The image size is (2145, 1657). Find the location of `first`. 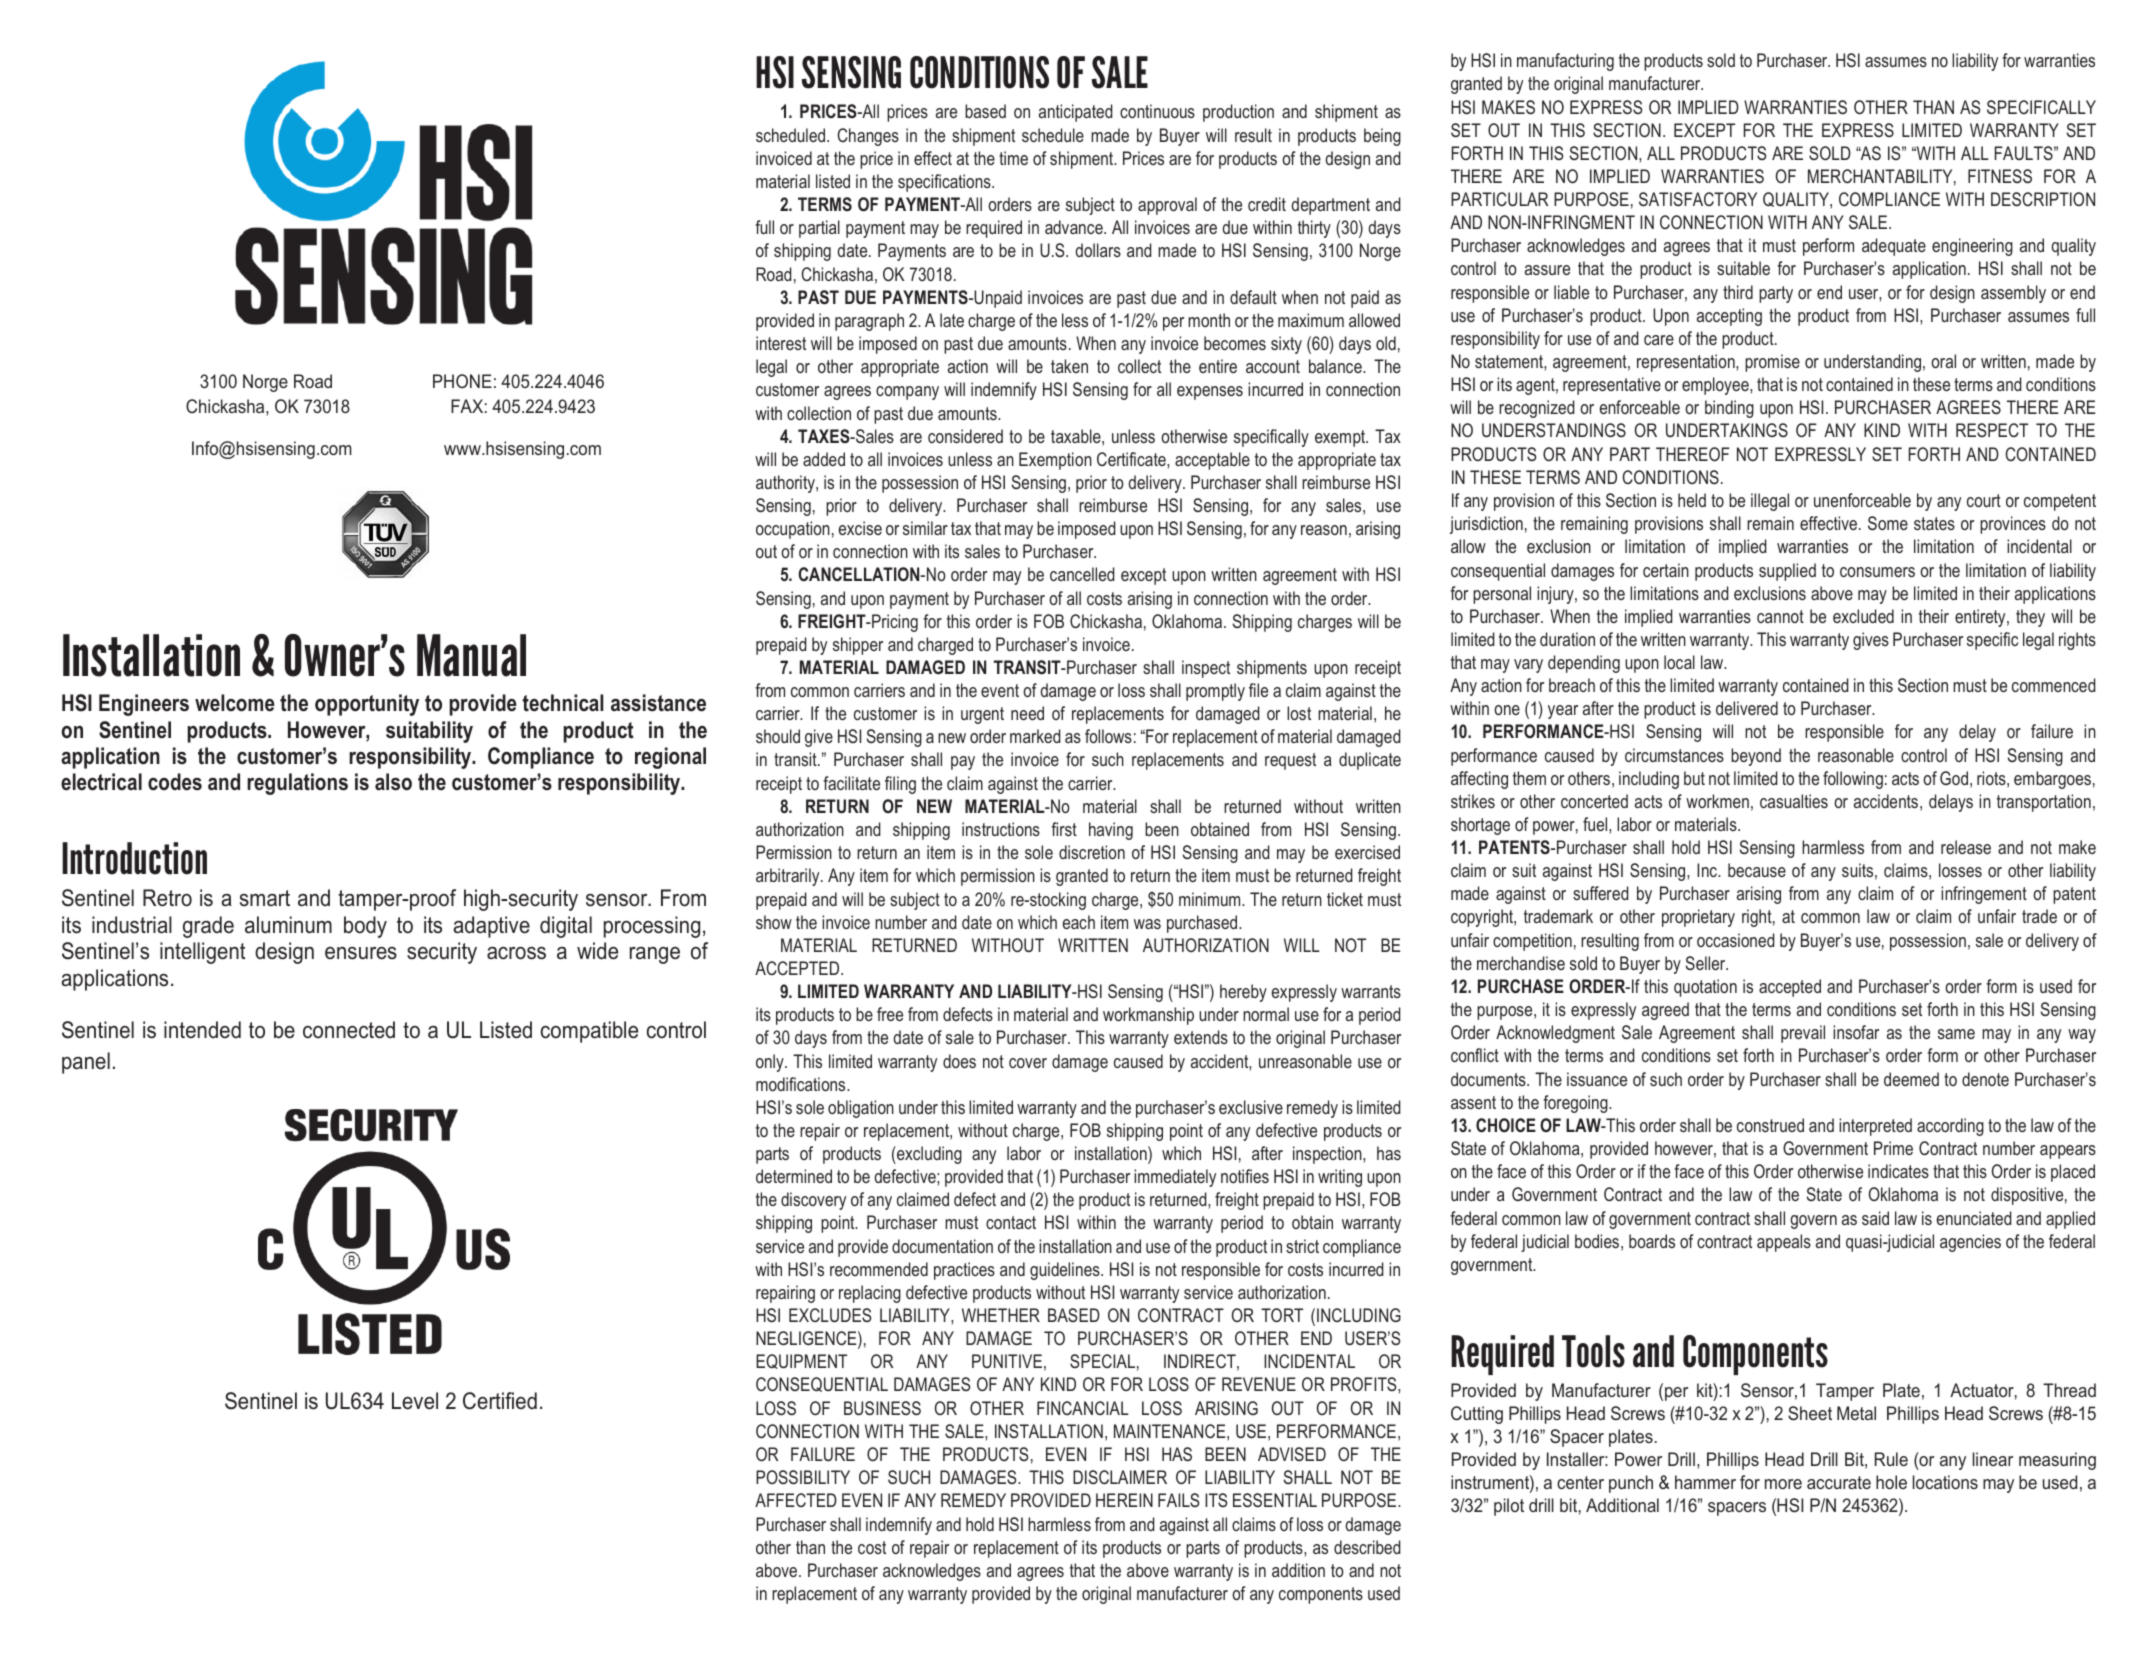

first is located at coordinates (1064, 829).
